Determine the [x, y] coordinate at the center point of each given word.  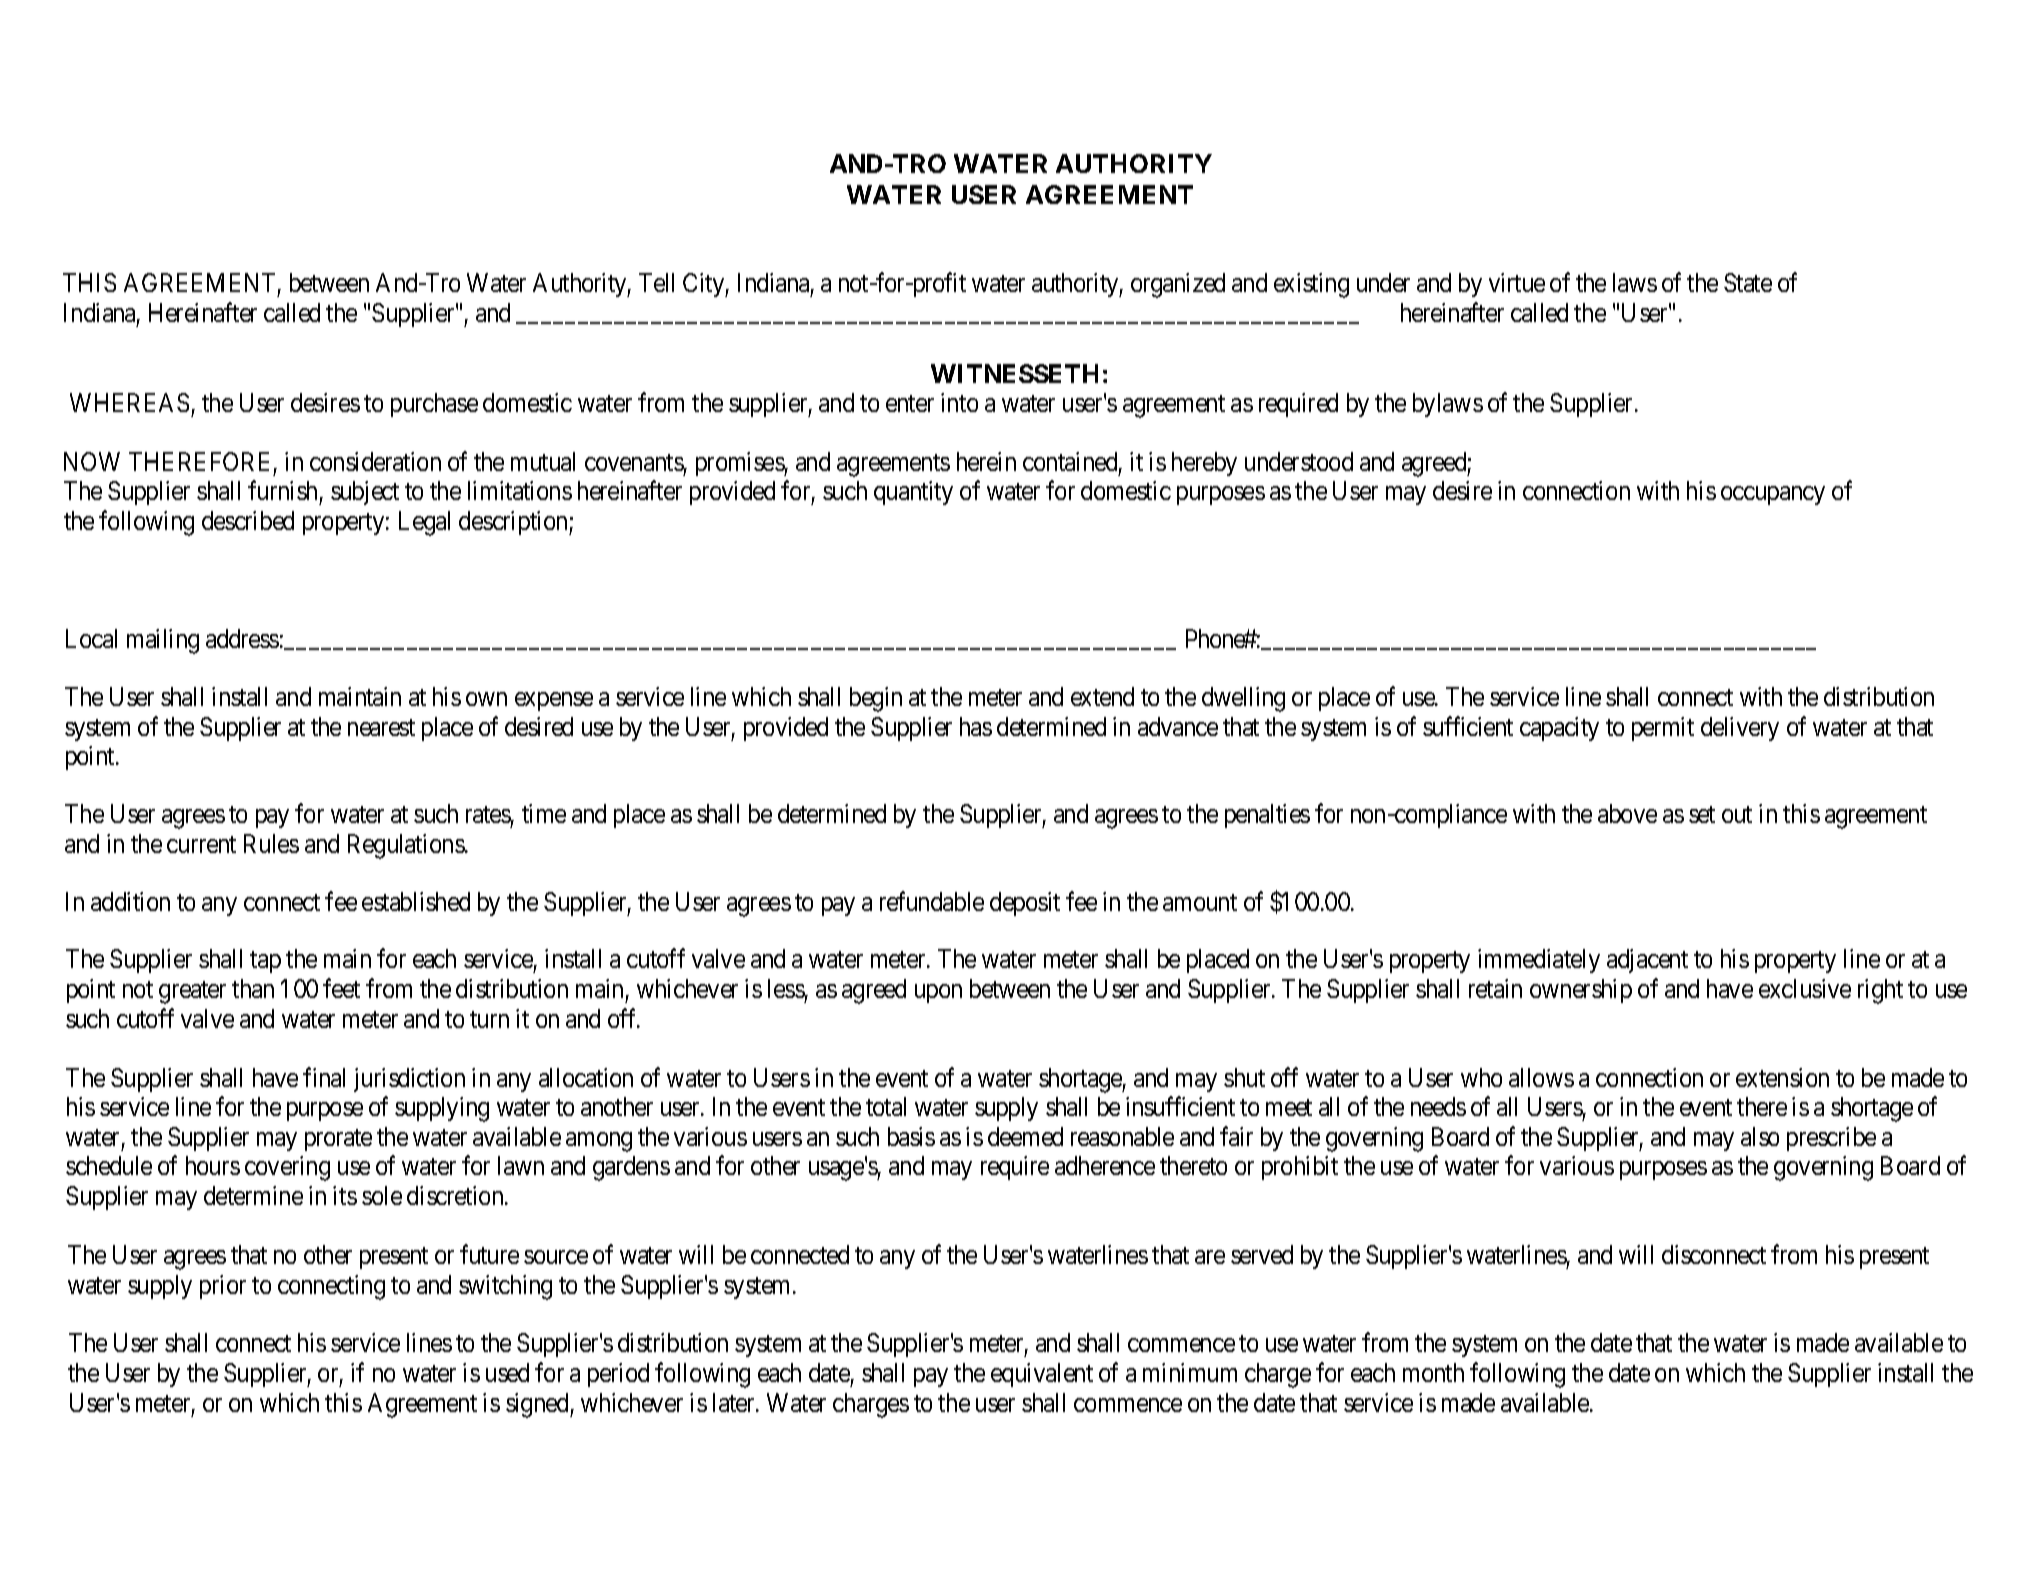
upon [938, 993]
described [248, 520]
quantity [913, 493]
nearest [381, 727]
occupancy [1773, 496]
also [1760, 1136]
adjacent [1647, 961]
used [507, 1372]
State [1748, 282]
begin [876, 699]
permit [1663, 729]
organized [1178, 285]
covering [287, 1168]
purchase [434, 405]
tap [265, 962]
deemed [1025, 1136]
